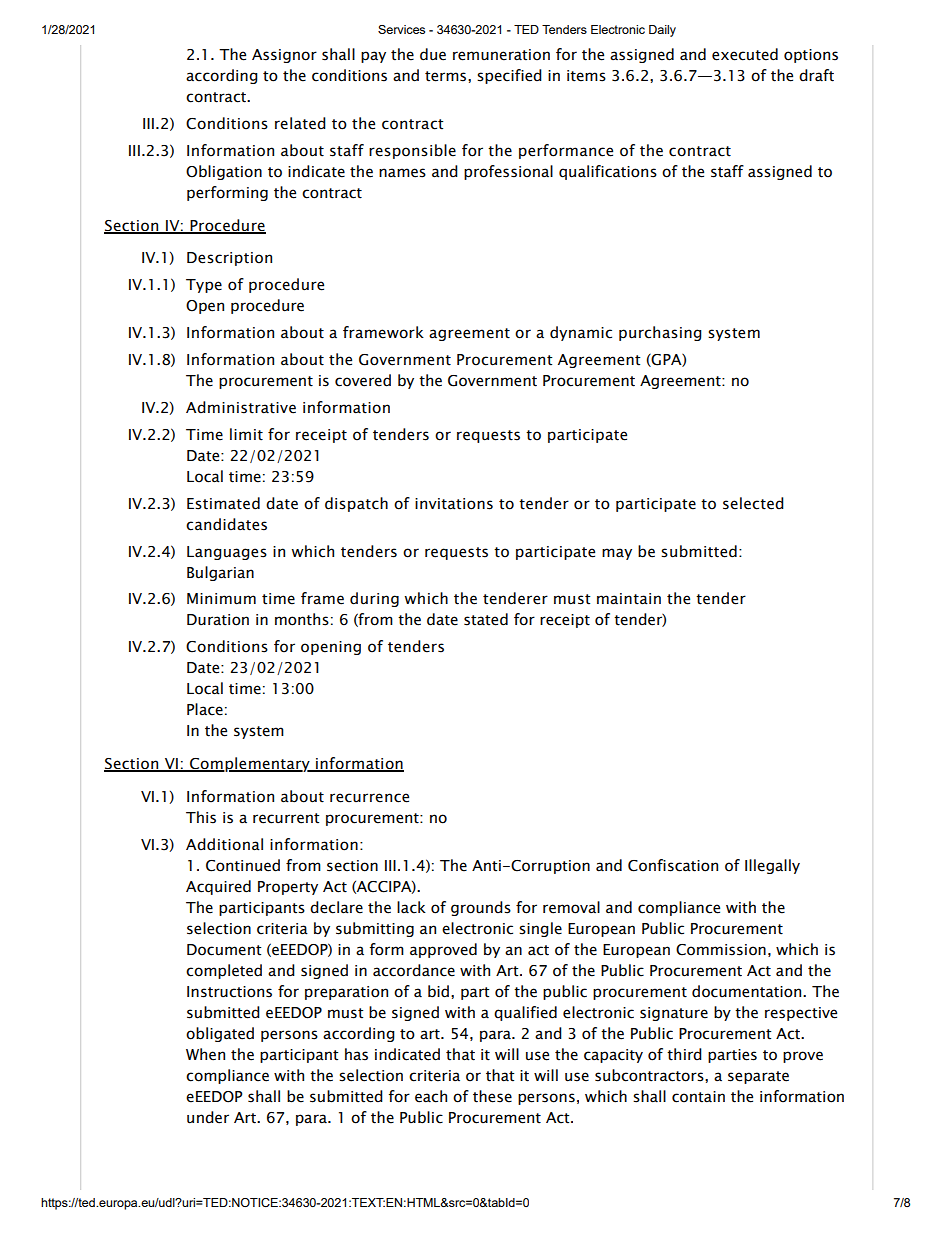 This page has height=1233, width=952. I want to click on these, so click(492, 1096).
